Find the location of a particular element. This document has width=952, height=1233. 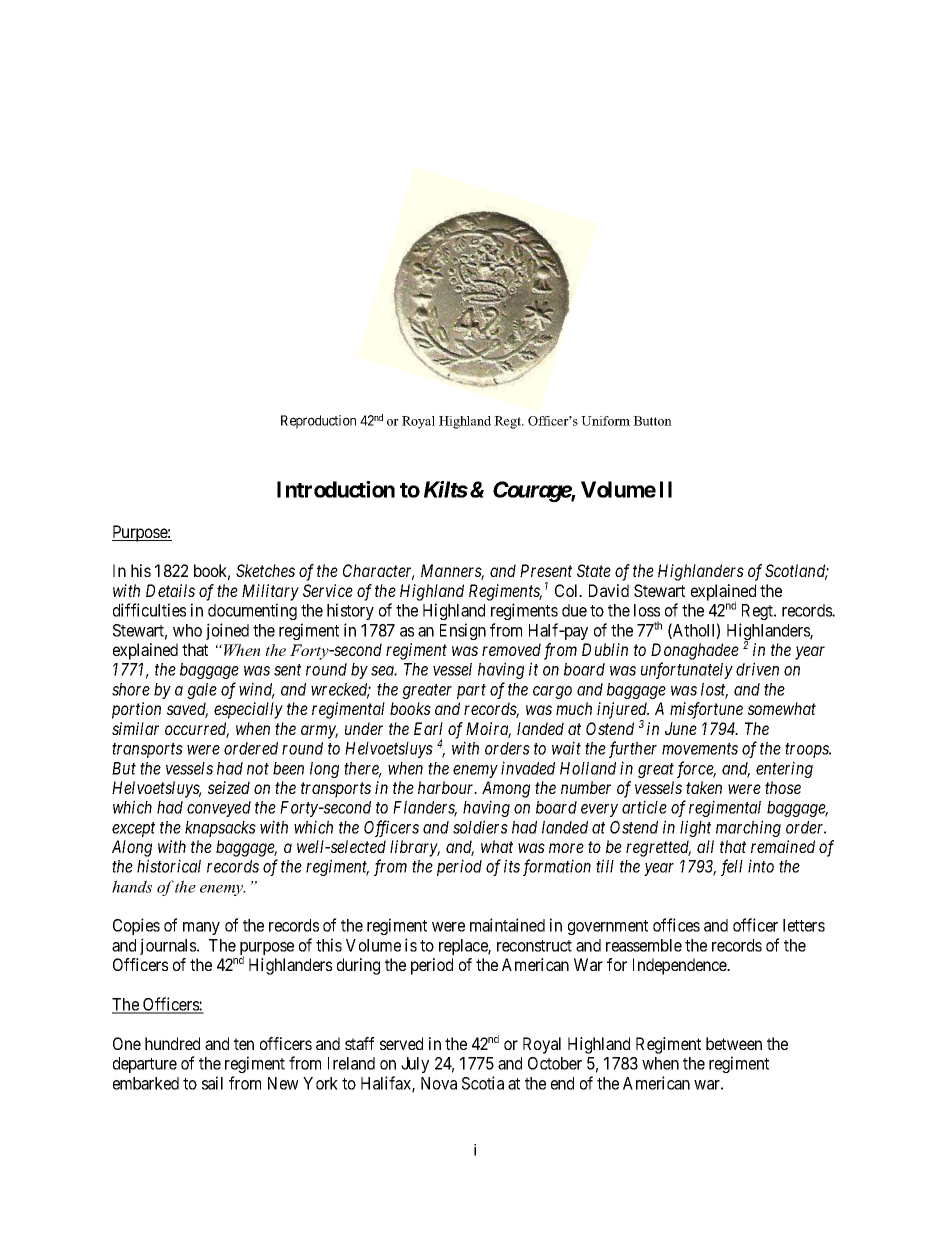

Uniform is located at coordinates (605, 421).
